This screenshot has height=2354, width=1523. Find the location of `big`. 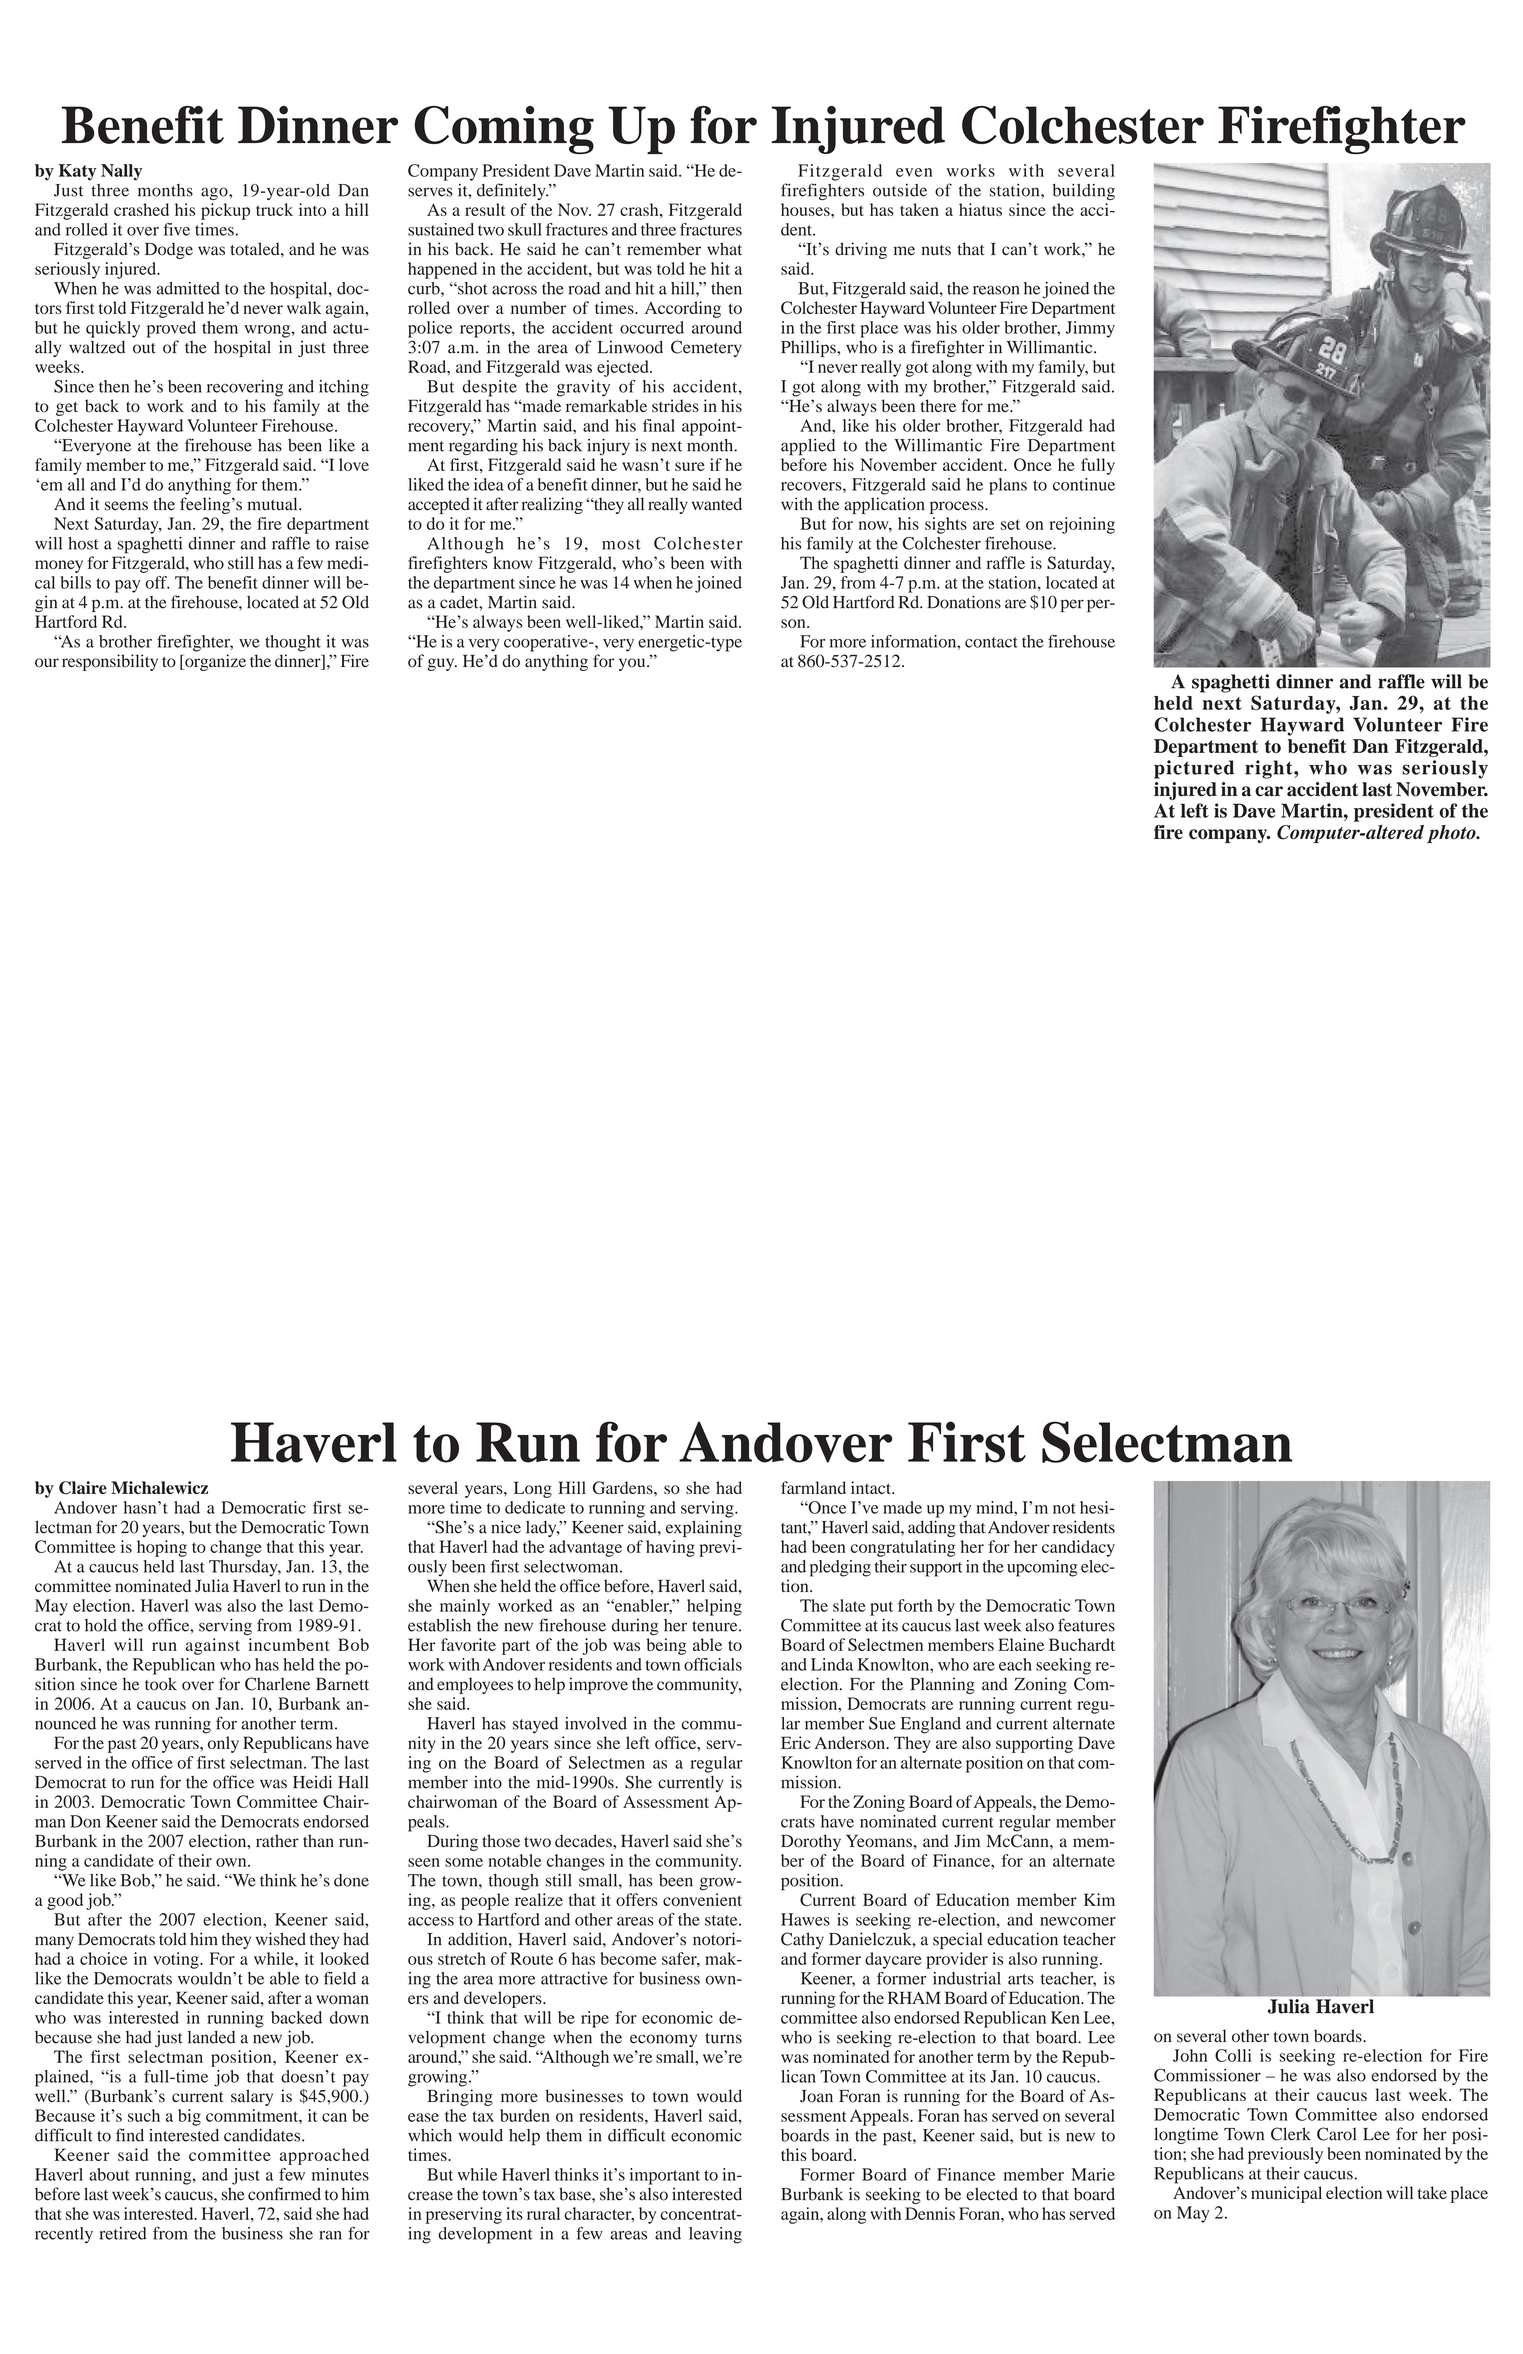

big is located at coordinates (189, 2117).
